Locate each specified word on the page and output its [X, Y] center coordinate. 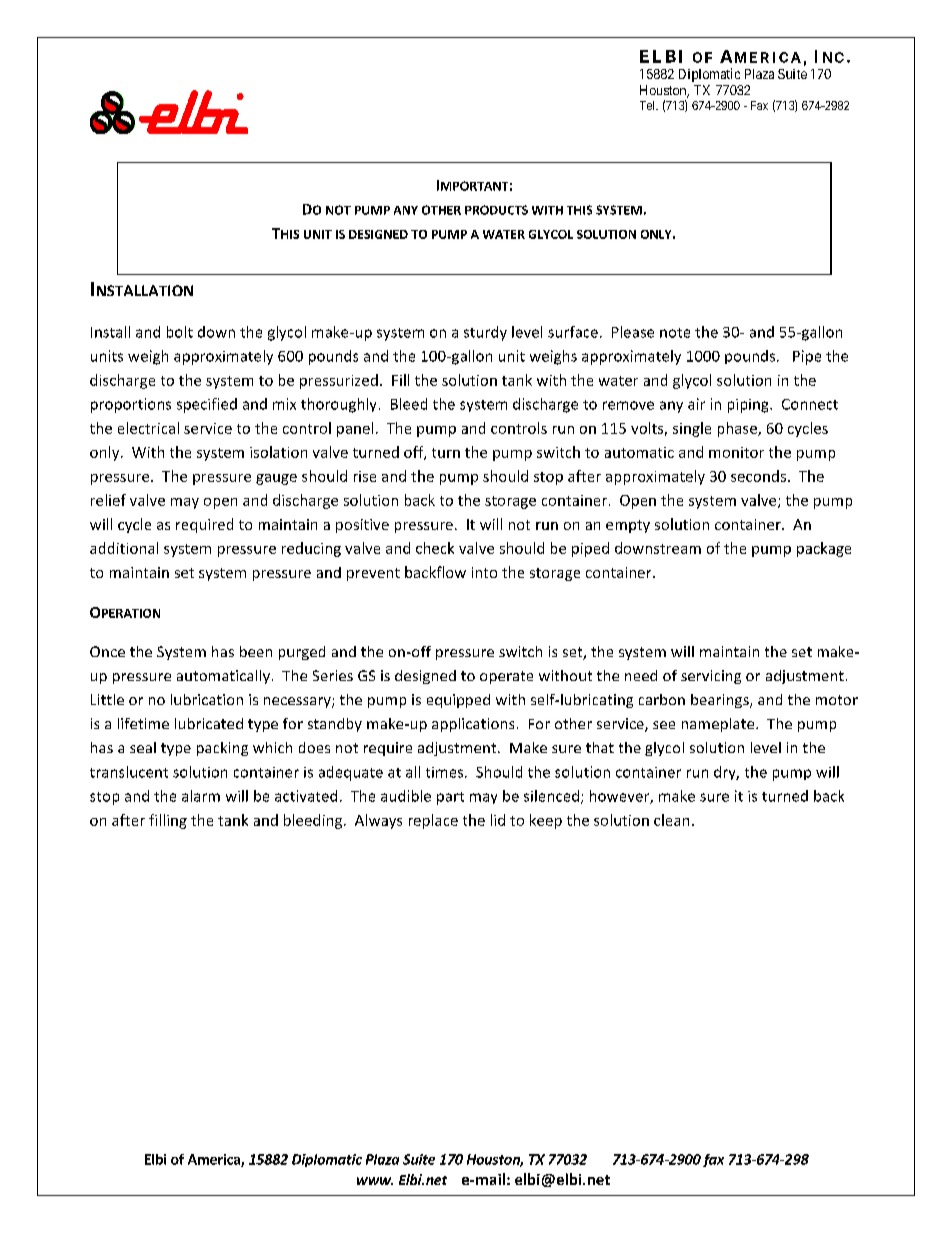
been [256, 651]
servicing [711, 677]
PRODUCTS [496, 210]
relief [108, 500]
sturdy [485, 333]
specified [207, 405]
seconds [758, 476]
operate [506, 677]
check [435, 548]
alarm [201, 796]
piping [749, 406]
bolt [180, 332]
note [675, 333]
